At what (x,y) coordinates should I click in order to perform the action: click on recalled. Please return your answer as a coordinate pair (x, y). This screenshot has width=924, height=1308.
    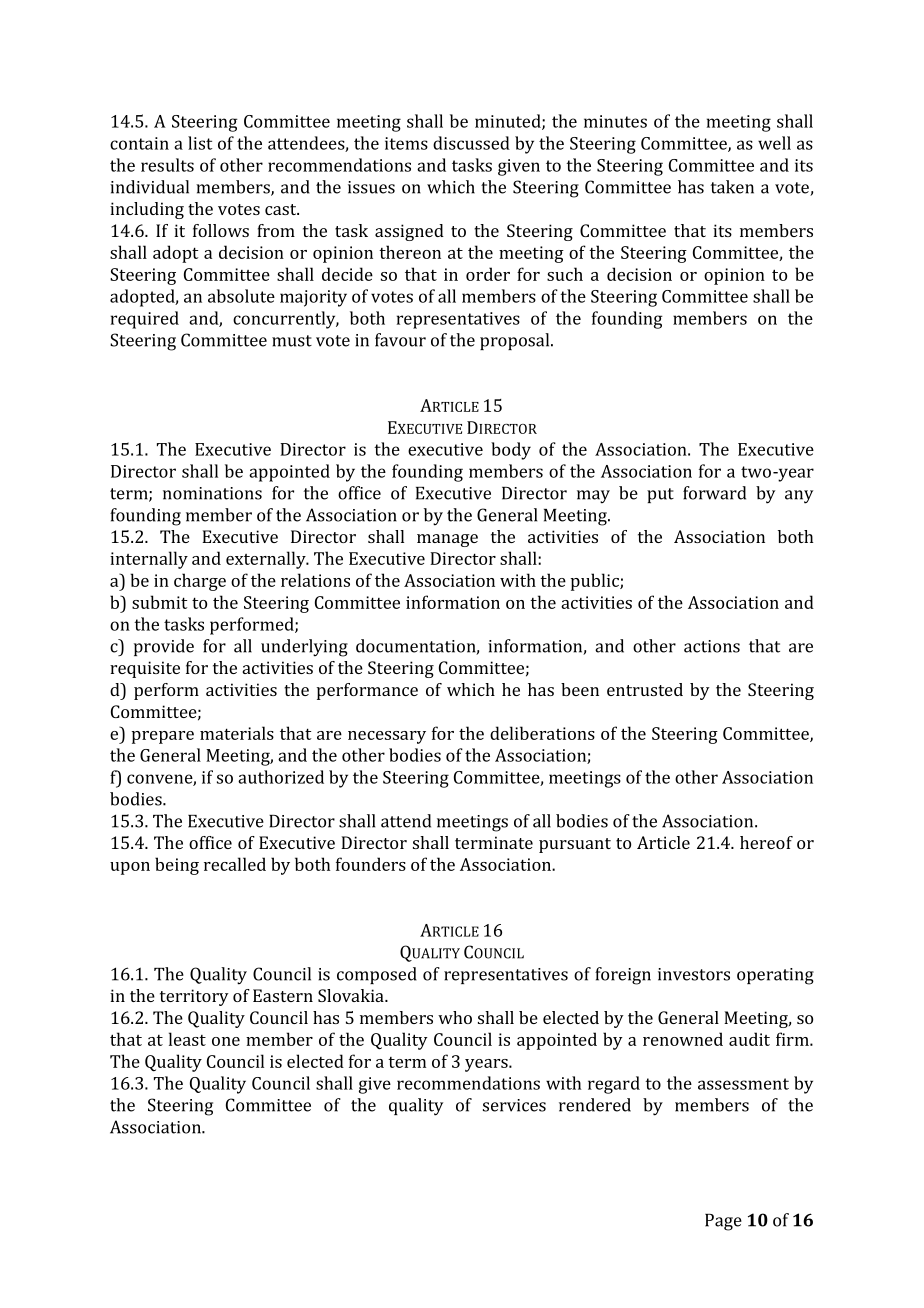
    Looking at the image, I should click on (235, 864).
